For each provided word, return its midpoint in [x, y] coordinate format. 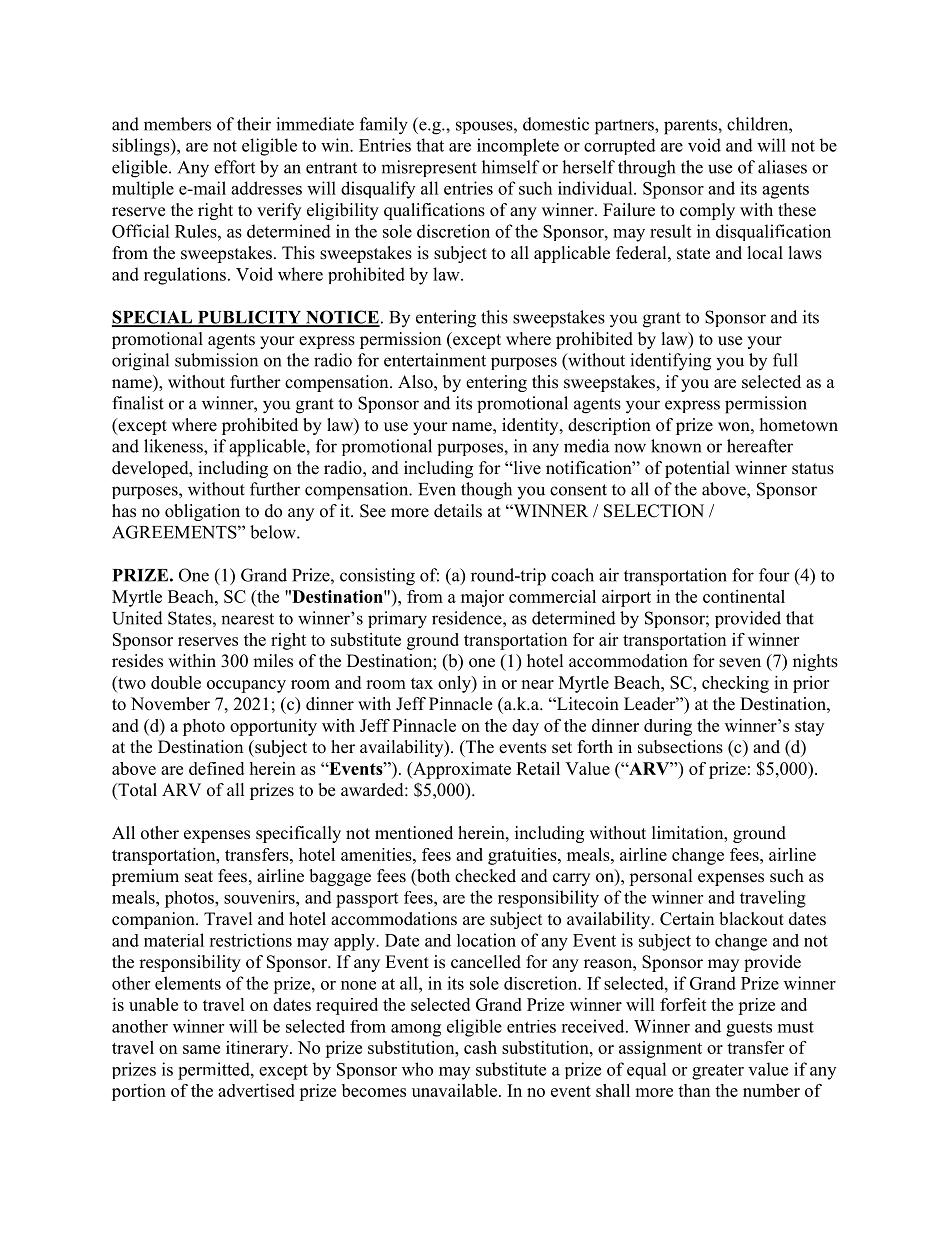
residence [468, 618]
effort [234, 167]
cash [480, 1047]
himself [511, 167]
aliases [782, 167]
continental [744, 596]
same [201, 1049]
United [137, 618]
